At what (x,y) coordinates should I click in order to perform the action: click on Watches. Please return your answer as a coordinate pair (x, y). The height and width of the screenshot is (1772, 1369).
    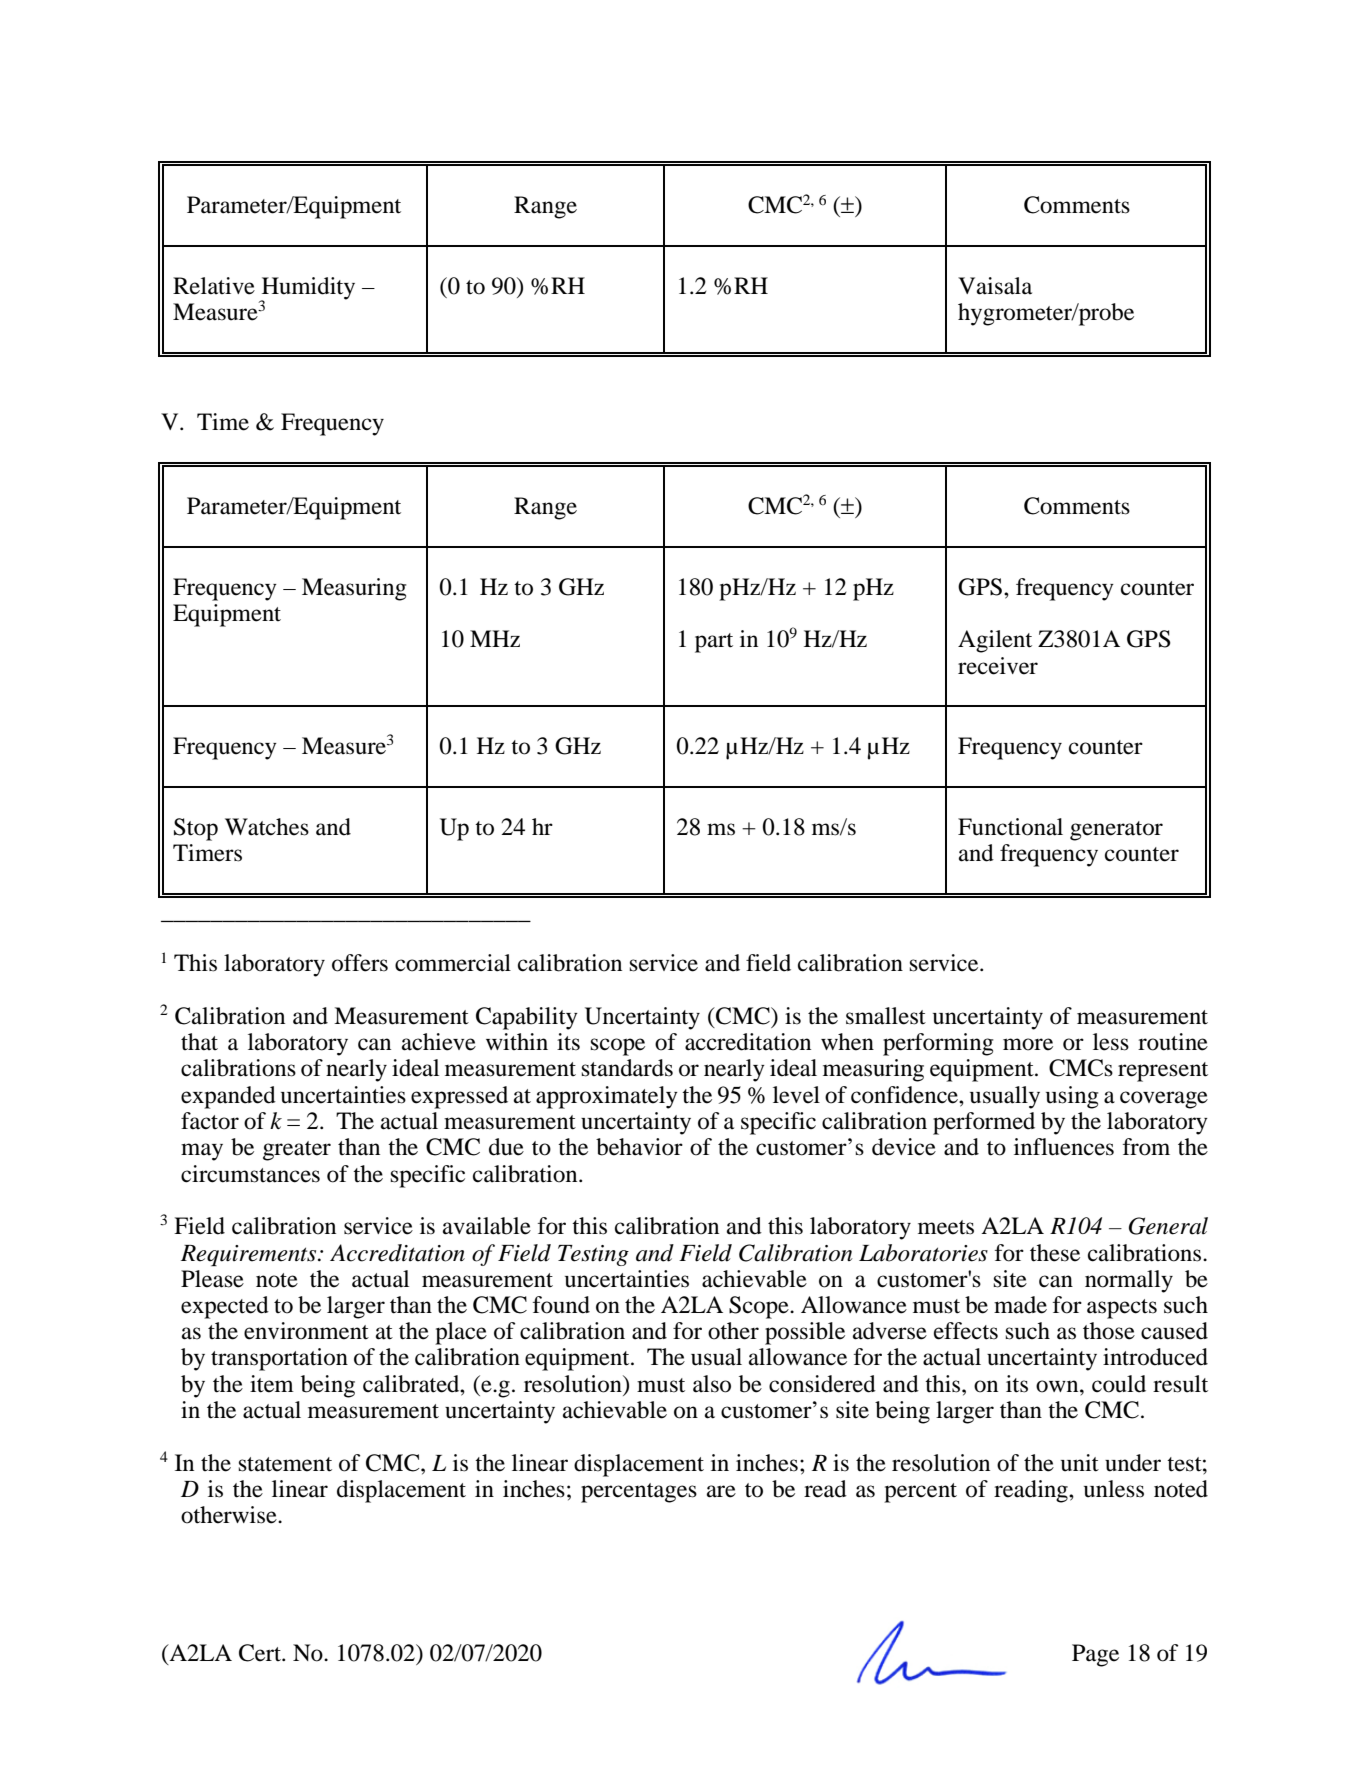
    Looking at the image, I should click on (267, 827).
